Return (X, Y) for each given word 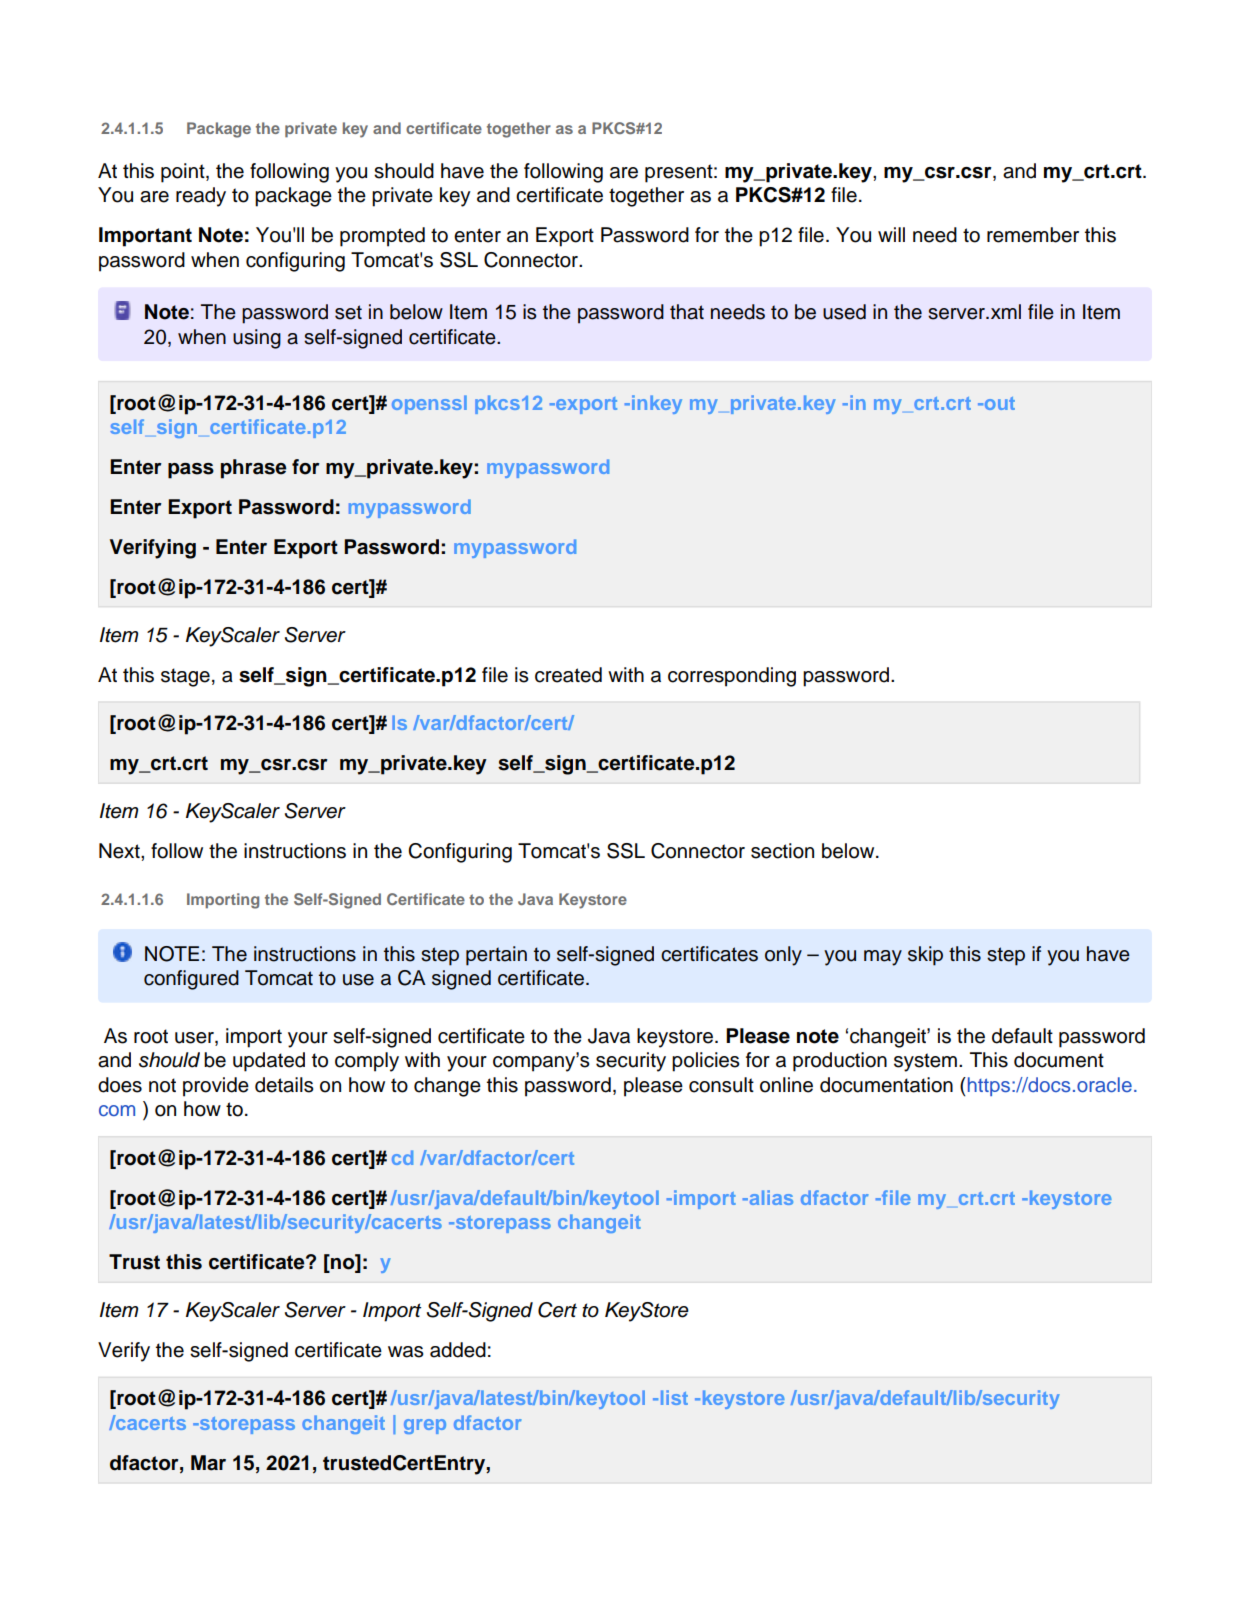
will (891, 234)
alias (770, 1197)
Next (120, 851)
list (674, 1397)
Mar (208, 1463)
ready (201, 197)
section (782, 851)
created (568, 675)
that (687, 312)
